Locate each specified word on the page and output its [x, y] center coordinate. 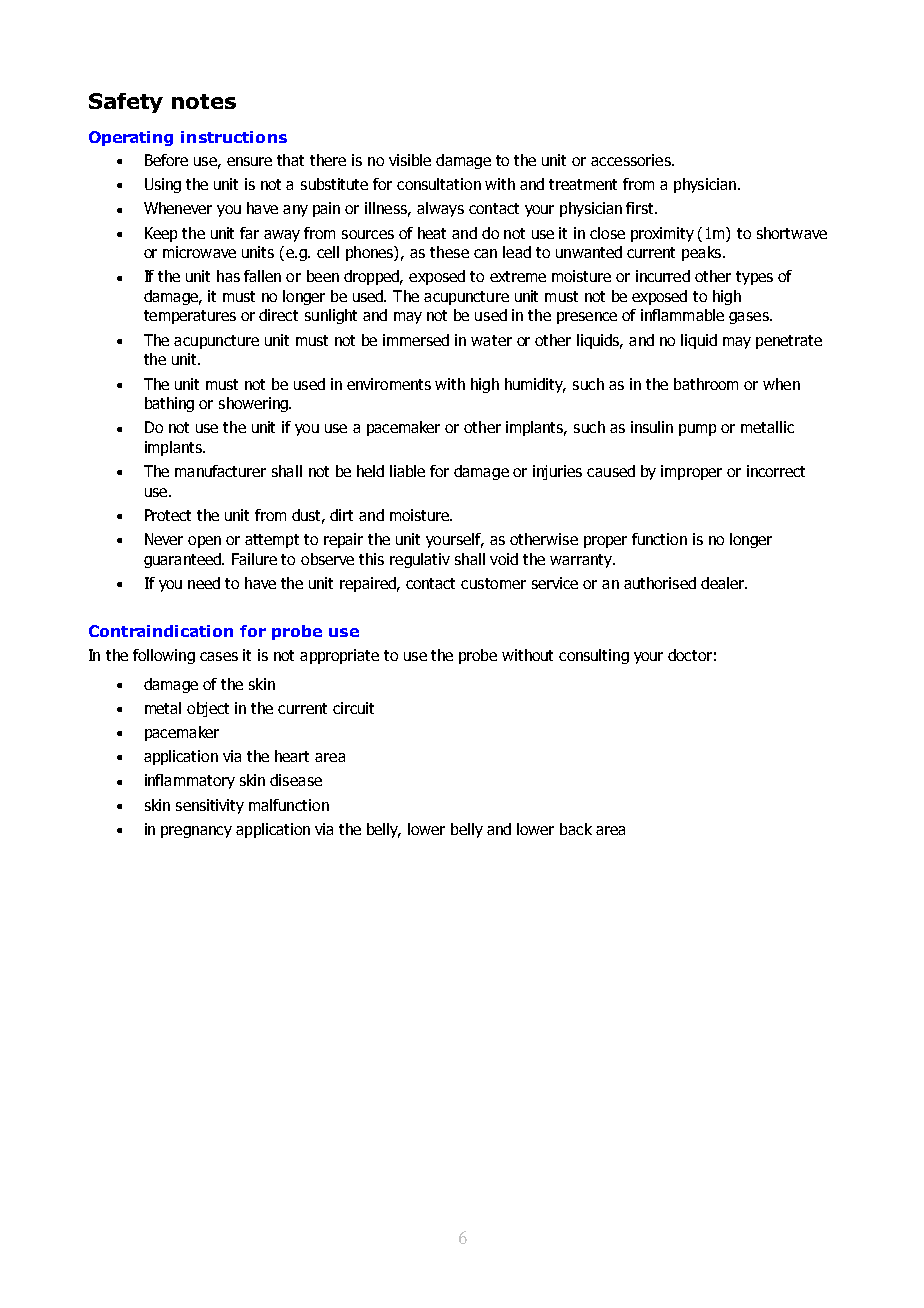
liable [407, 471]
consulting [594, 656]
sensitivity [210, 806]
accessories [632, 160]
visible [410, 160]
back [576, 829]
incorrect [776, 471]
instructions [234, 137]
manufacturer [220, 471]
